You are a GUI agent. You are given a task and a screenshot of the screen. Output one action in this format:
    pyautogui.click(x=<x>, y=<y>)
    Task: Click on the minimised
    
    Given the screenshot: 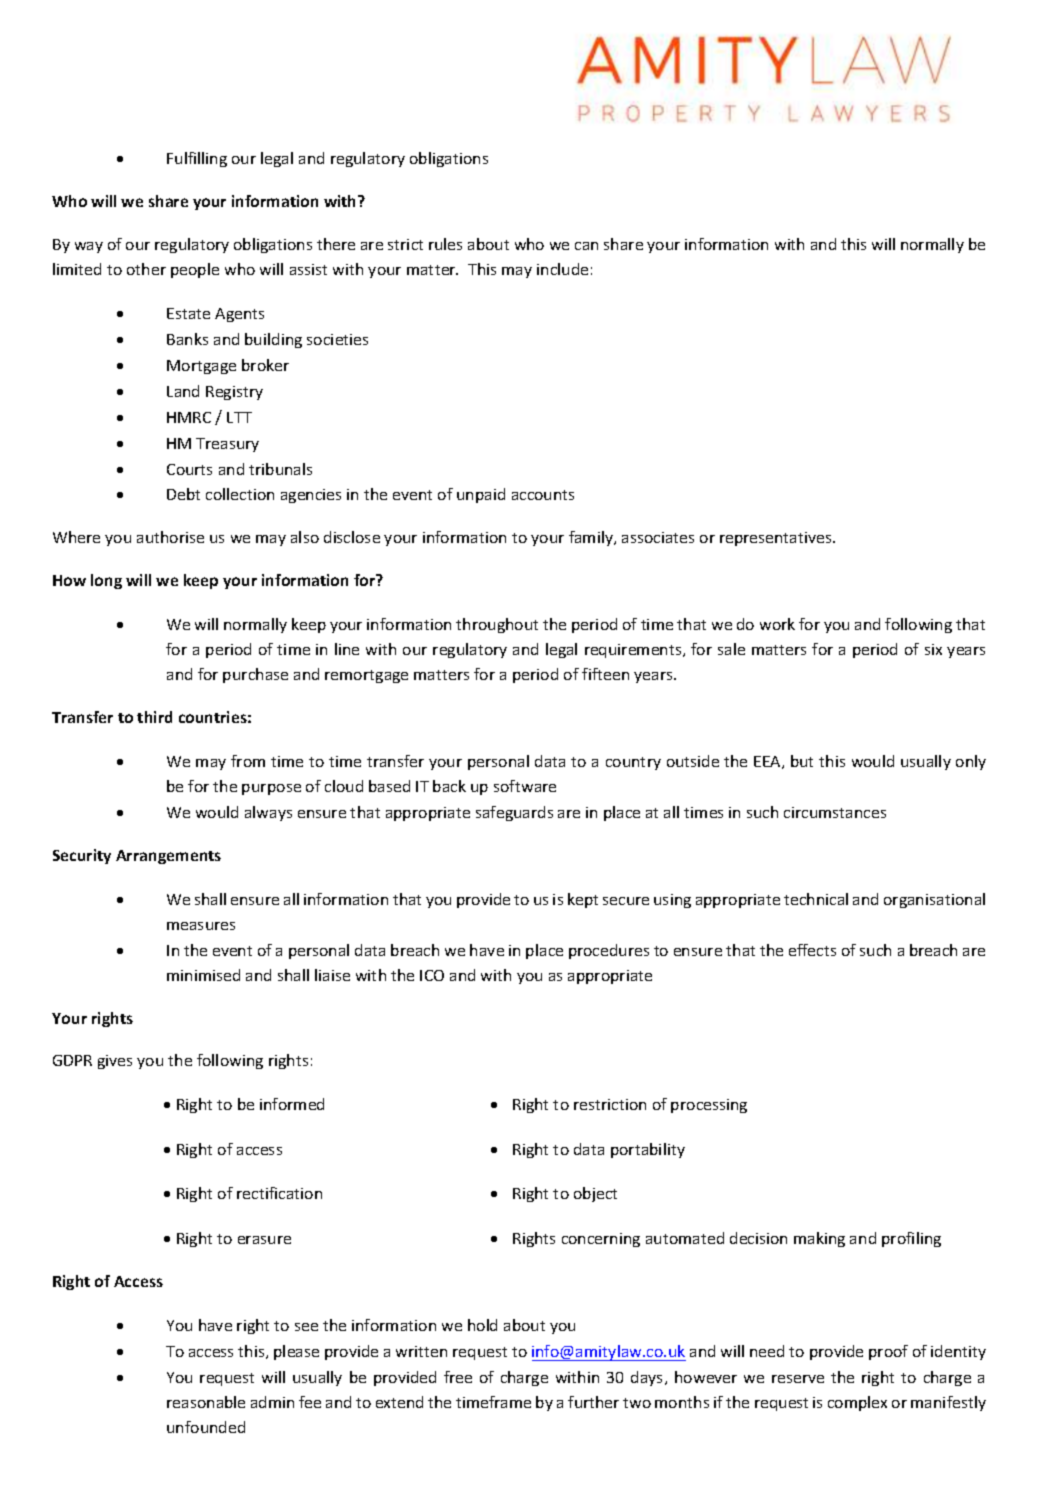 What is the action you would take?
    pyautogui.click(x=203, y=975)
